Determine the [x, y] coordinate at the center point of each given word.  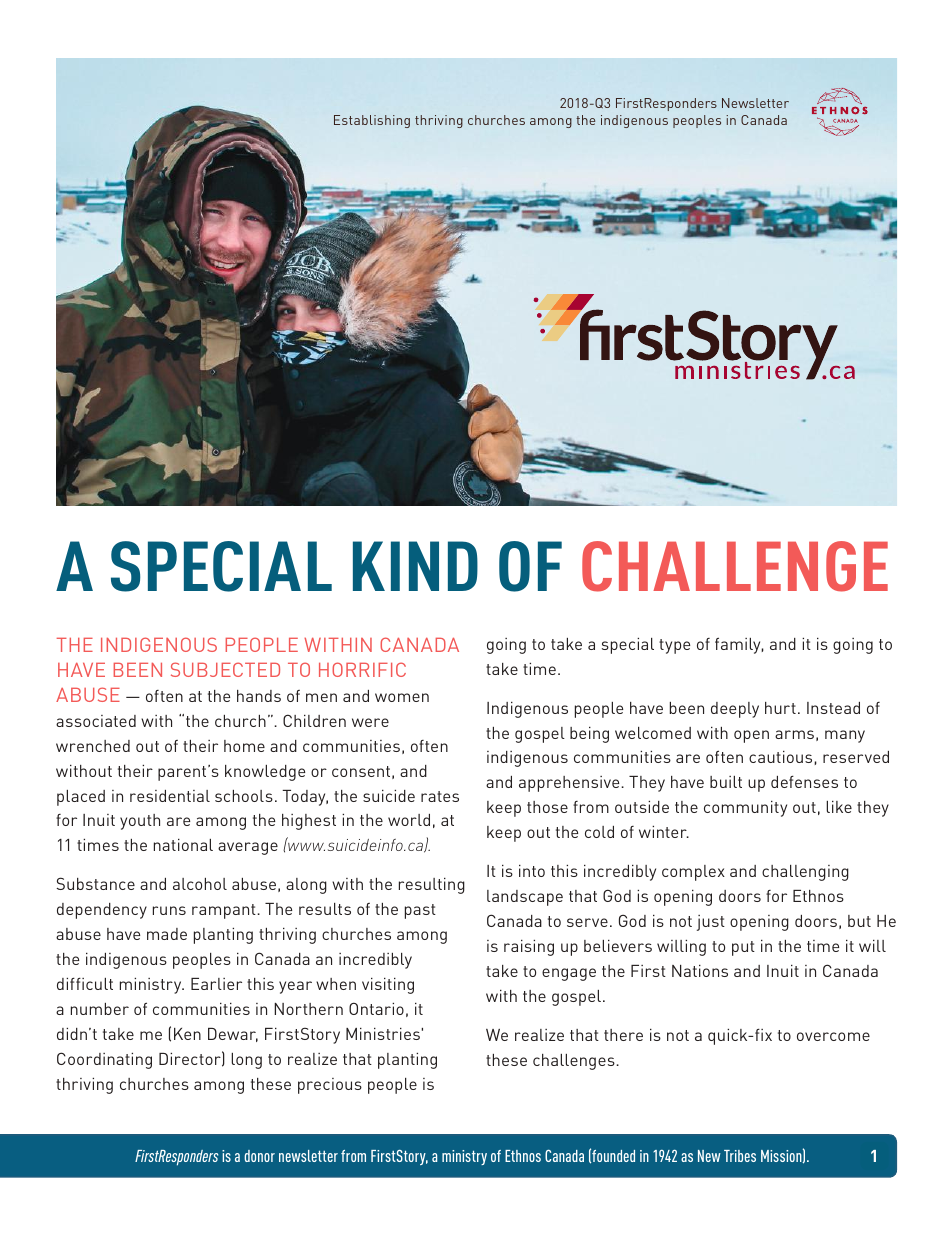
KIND [415, 566]
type [674, 646]
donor [259, 1156]
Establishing [372, 121]
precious [330, 1086]
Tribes [740, 1156]
